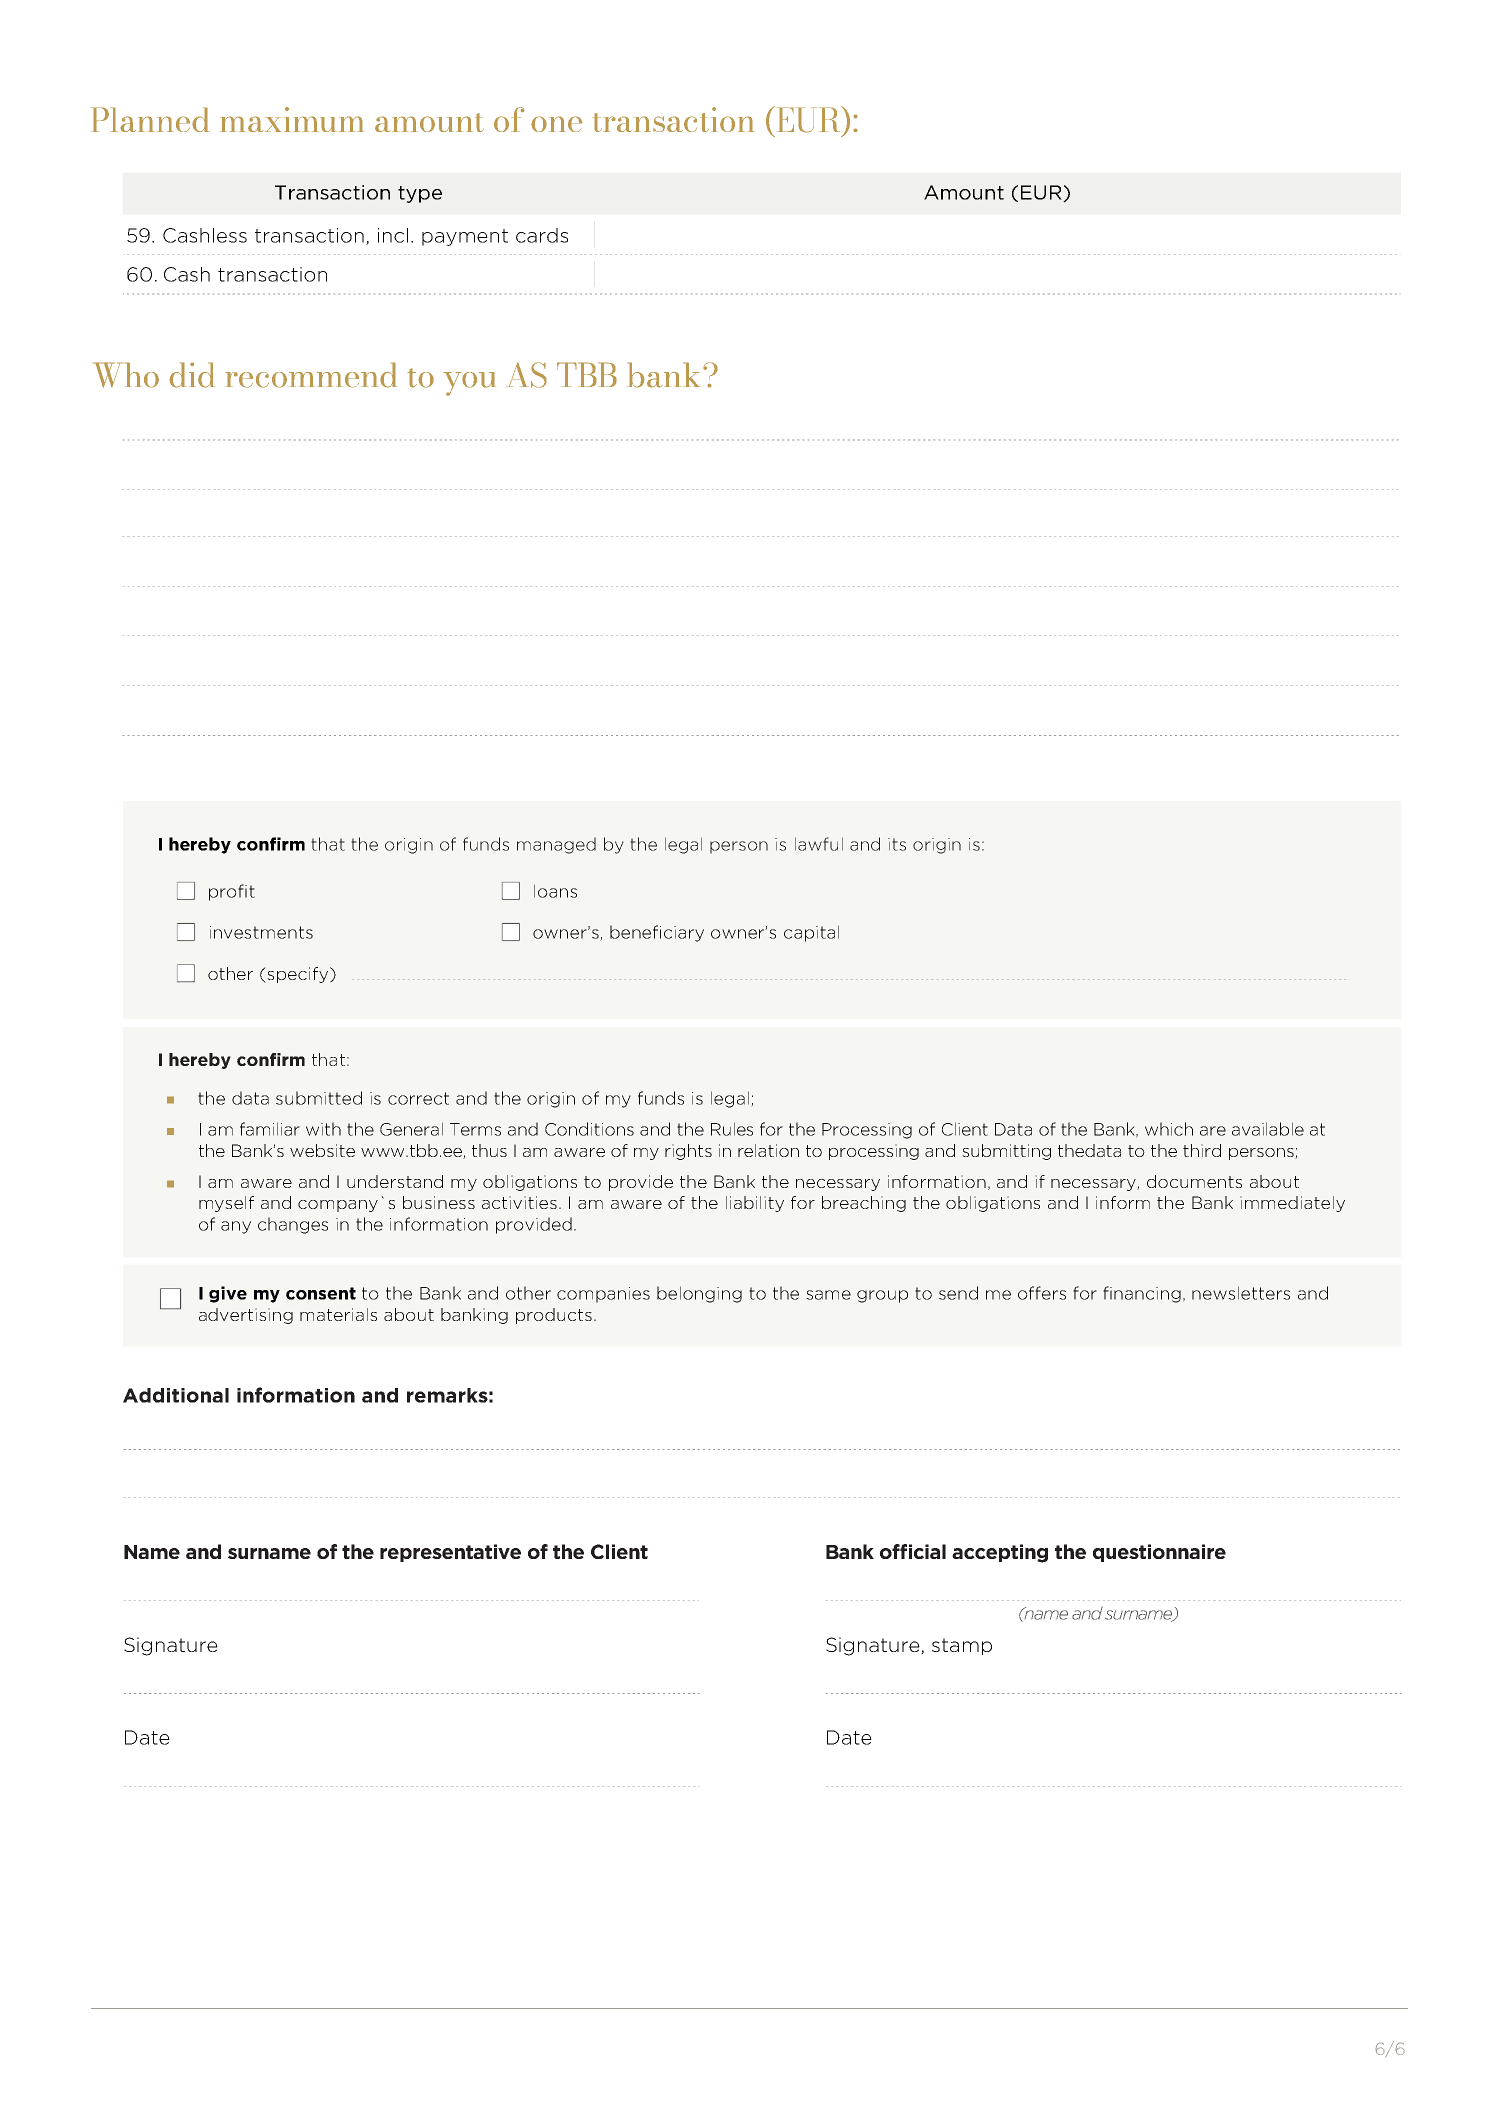 The width and height of the image is (1499, 2120). Describe the element at coordinates (292, 119) in the image. I see `maximum` at that location.
